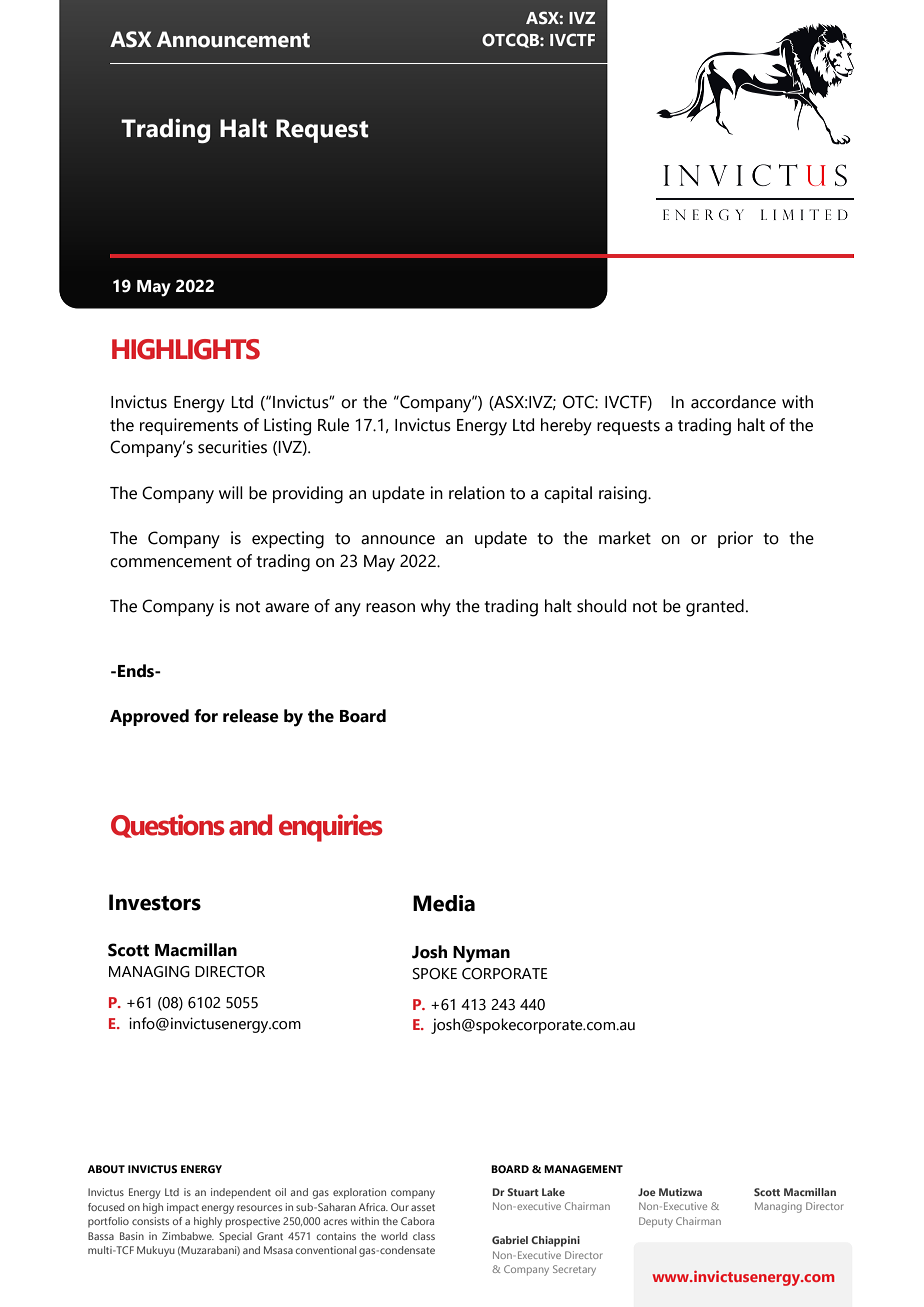 The height and width of the screenshot is (1307, 924). Describe the element at coordinates (436, 608) in the screenshot. I see `why` at that location.
